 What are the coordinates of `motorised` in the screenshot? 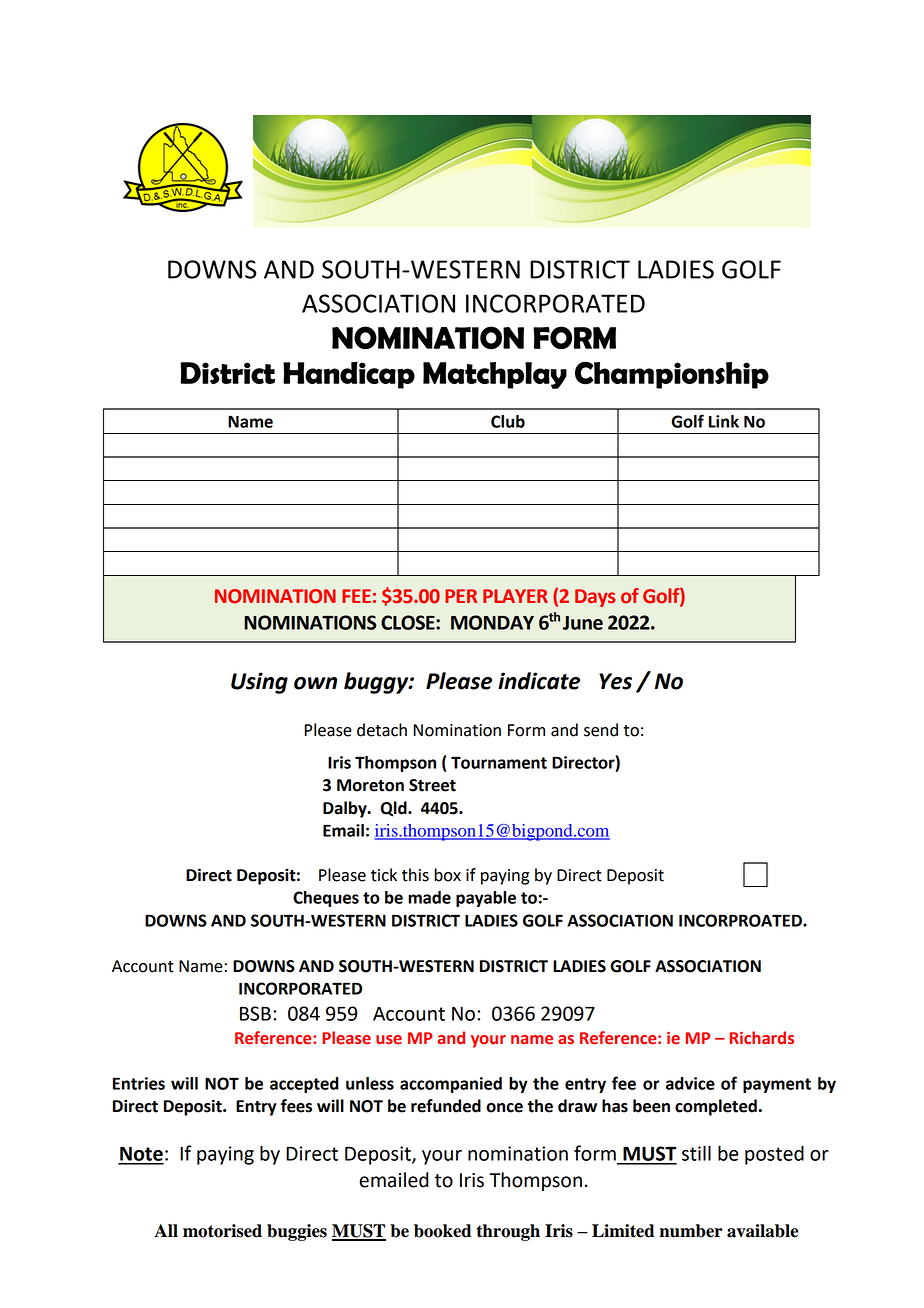 It's located at (222, 1231).
